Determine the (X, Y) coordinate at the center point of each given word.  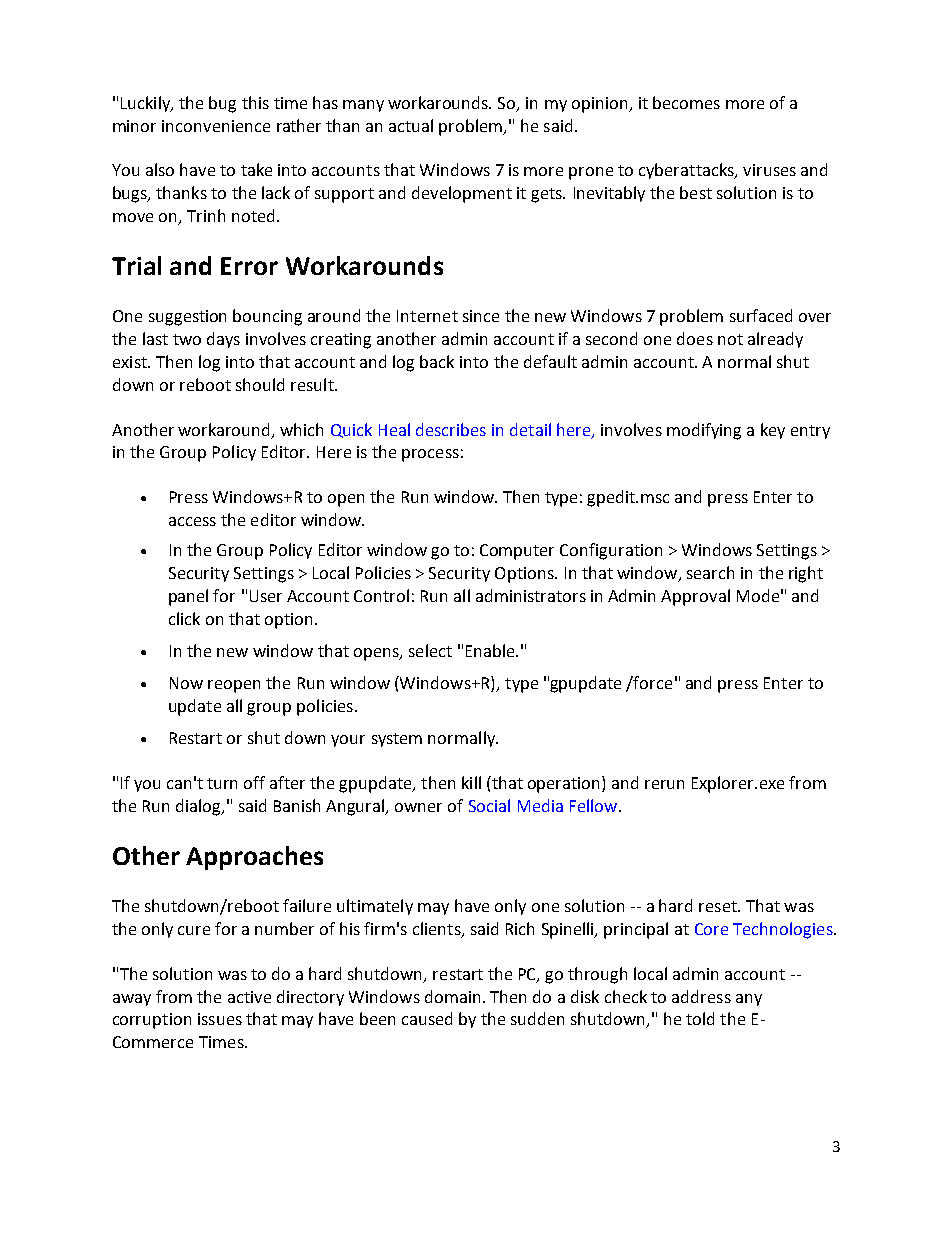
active (249, 997)
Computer (517, 552)
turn (222, 783)
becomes (686, 102)
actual (411, 125)
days (223, 340)
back (437, 361)
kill (471, 782)
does (695, 338)
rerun (664, 784)
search (710, 572)
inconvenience (216, 126)
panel (188, 597)
